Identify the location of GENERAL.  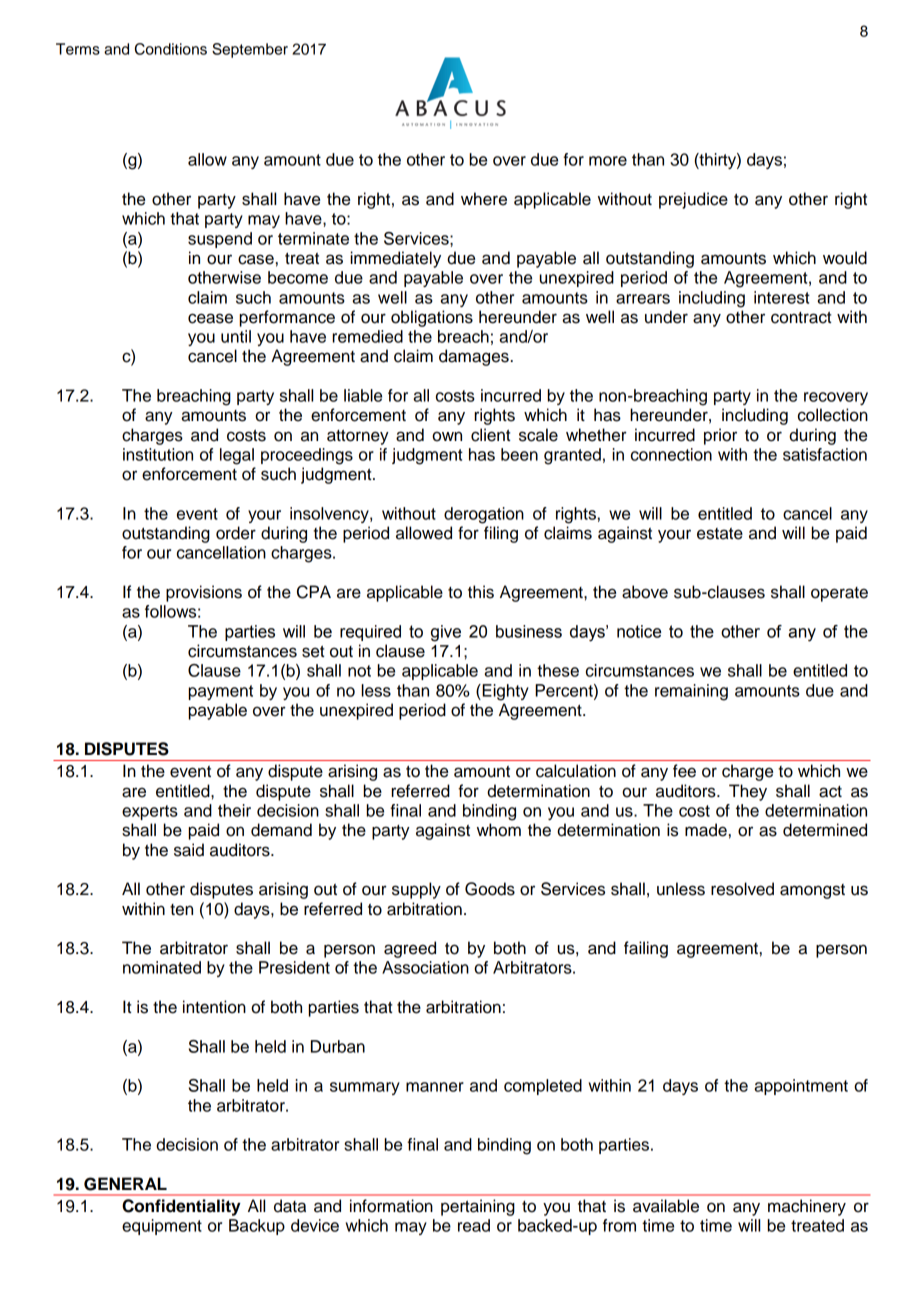
(125, 1184).
